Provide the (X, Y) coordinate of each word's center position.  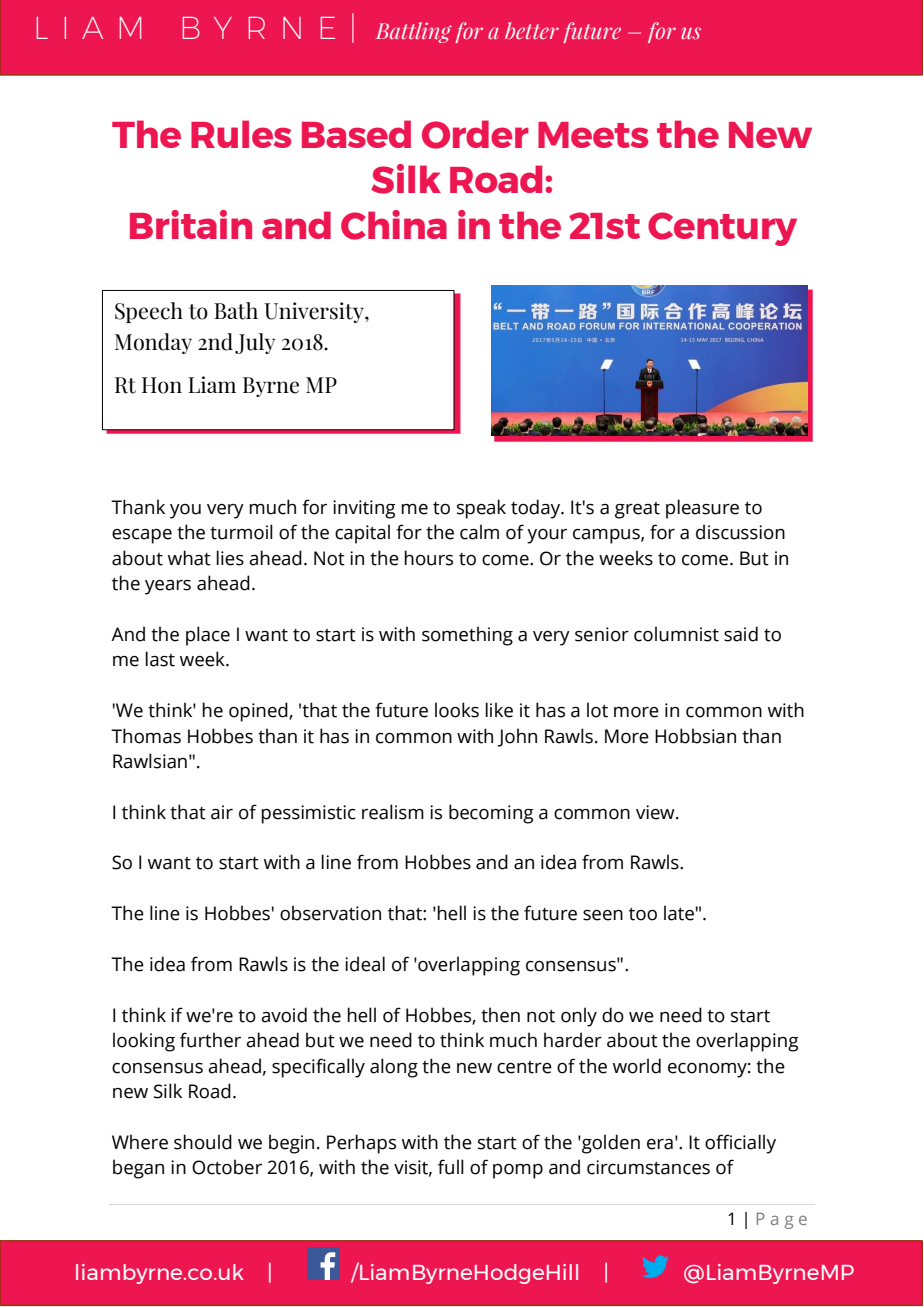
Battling (414, 32)
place (208, 636)
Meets (593, 135)
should (203, 1142)
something (467, 636)
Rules (241, 134)
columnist (676, 634)
